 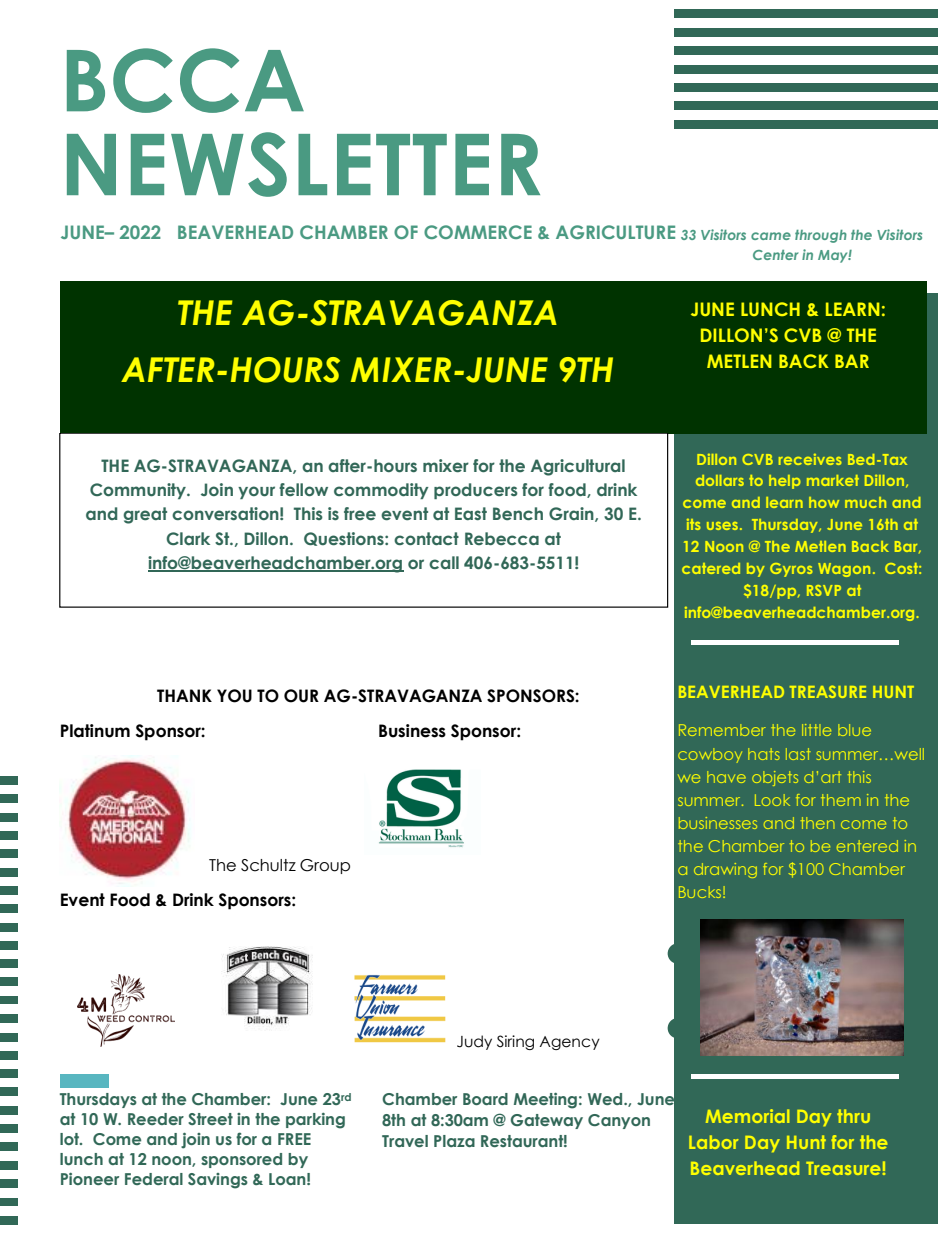 I want to click on Plaza, so click(x=454, y=1141).
